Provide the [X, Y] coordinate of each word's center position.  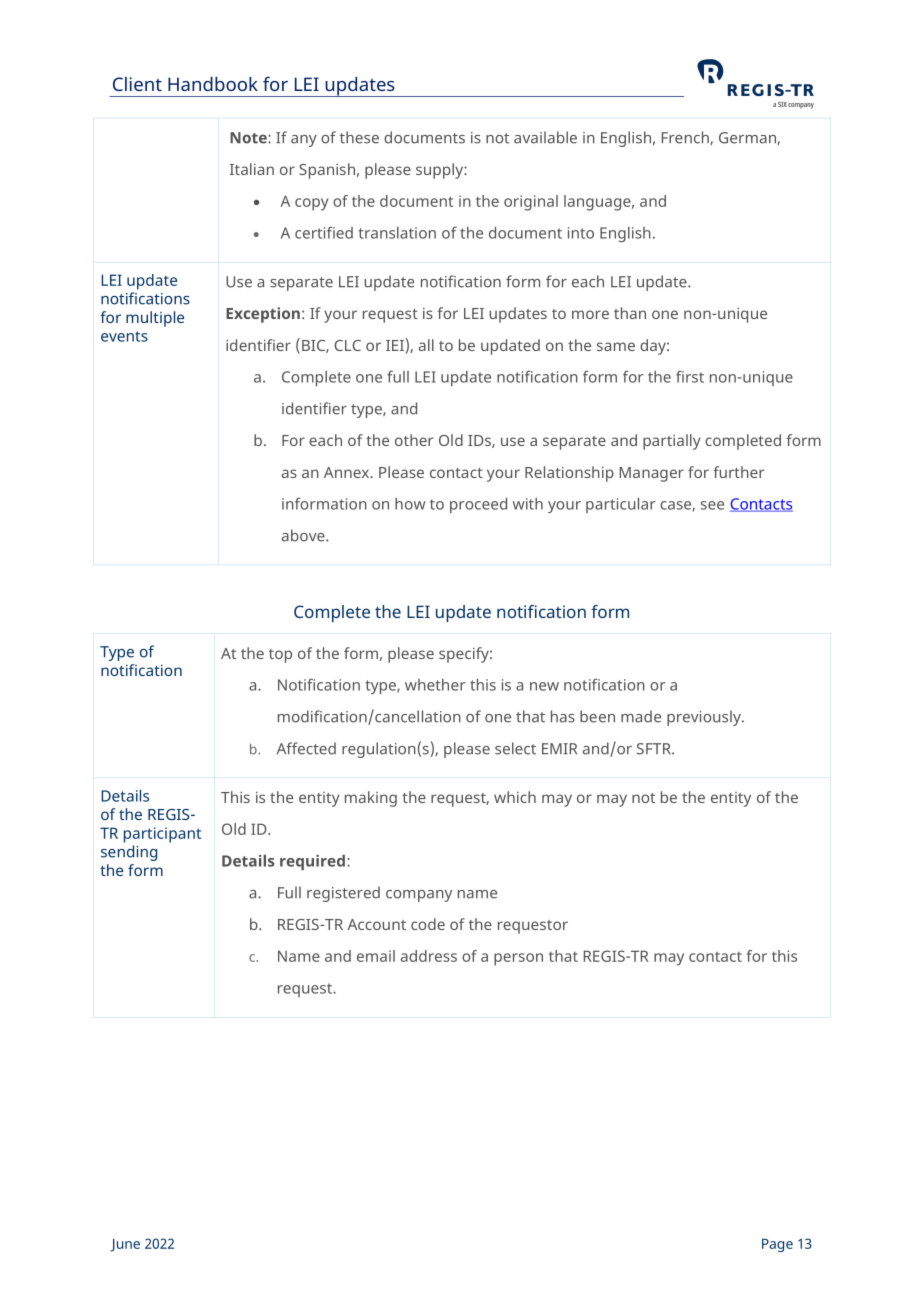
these [359, 137]
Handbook [213, 84]
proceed [478, 505]
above [304, 535]
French [686, 138]
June [125, 1245]
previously [705, 718]
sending [129, 853]
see [712, 505]
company [419, 896]
